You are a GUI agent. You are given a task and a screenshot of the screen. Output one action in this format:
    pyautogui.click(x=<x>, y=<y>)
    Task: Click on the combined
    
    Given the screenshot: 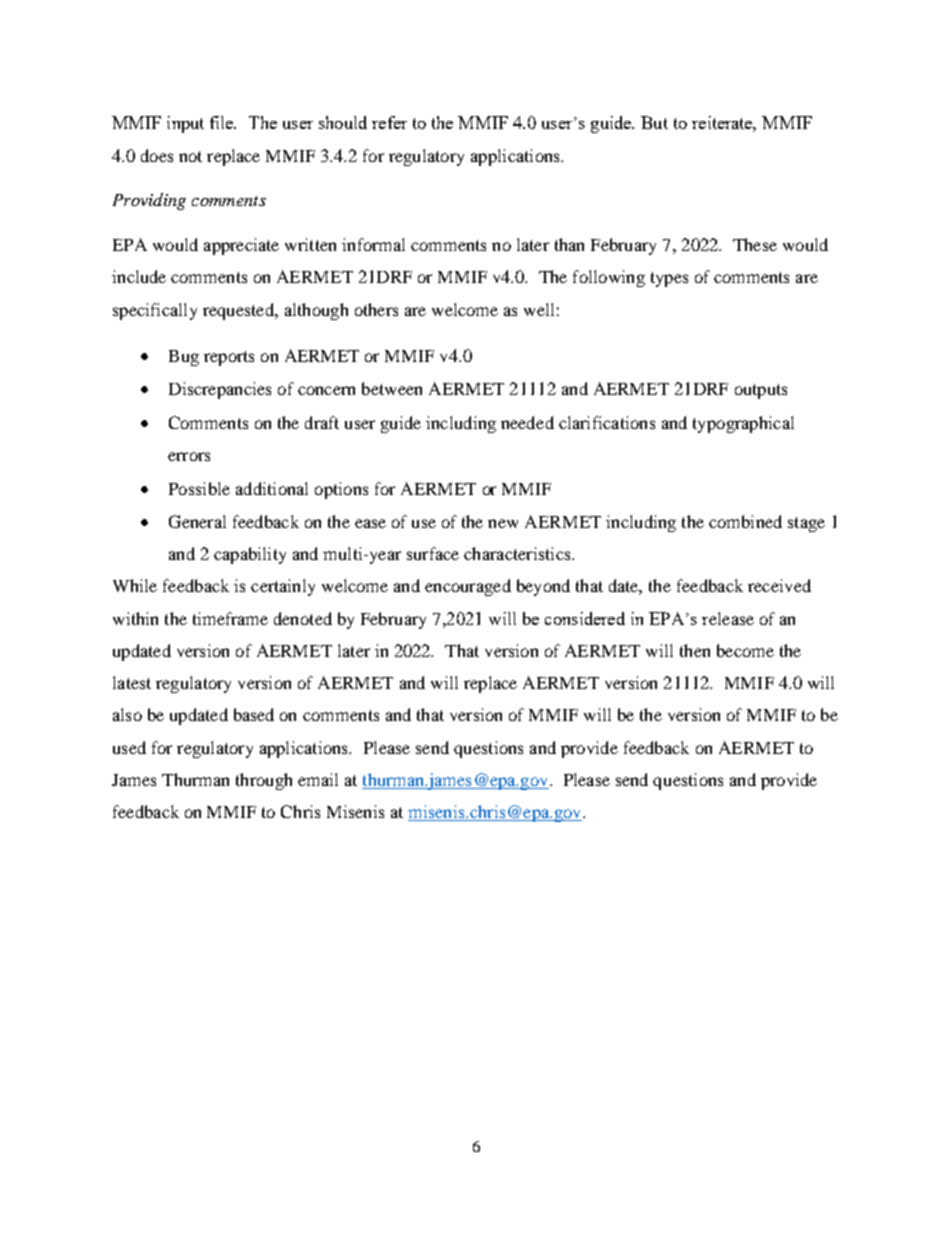 What is the action you would take?
    pyautogui.click(x=745, y=521)
